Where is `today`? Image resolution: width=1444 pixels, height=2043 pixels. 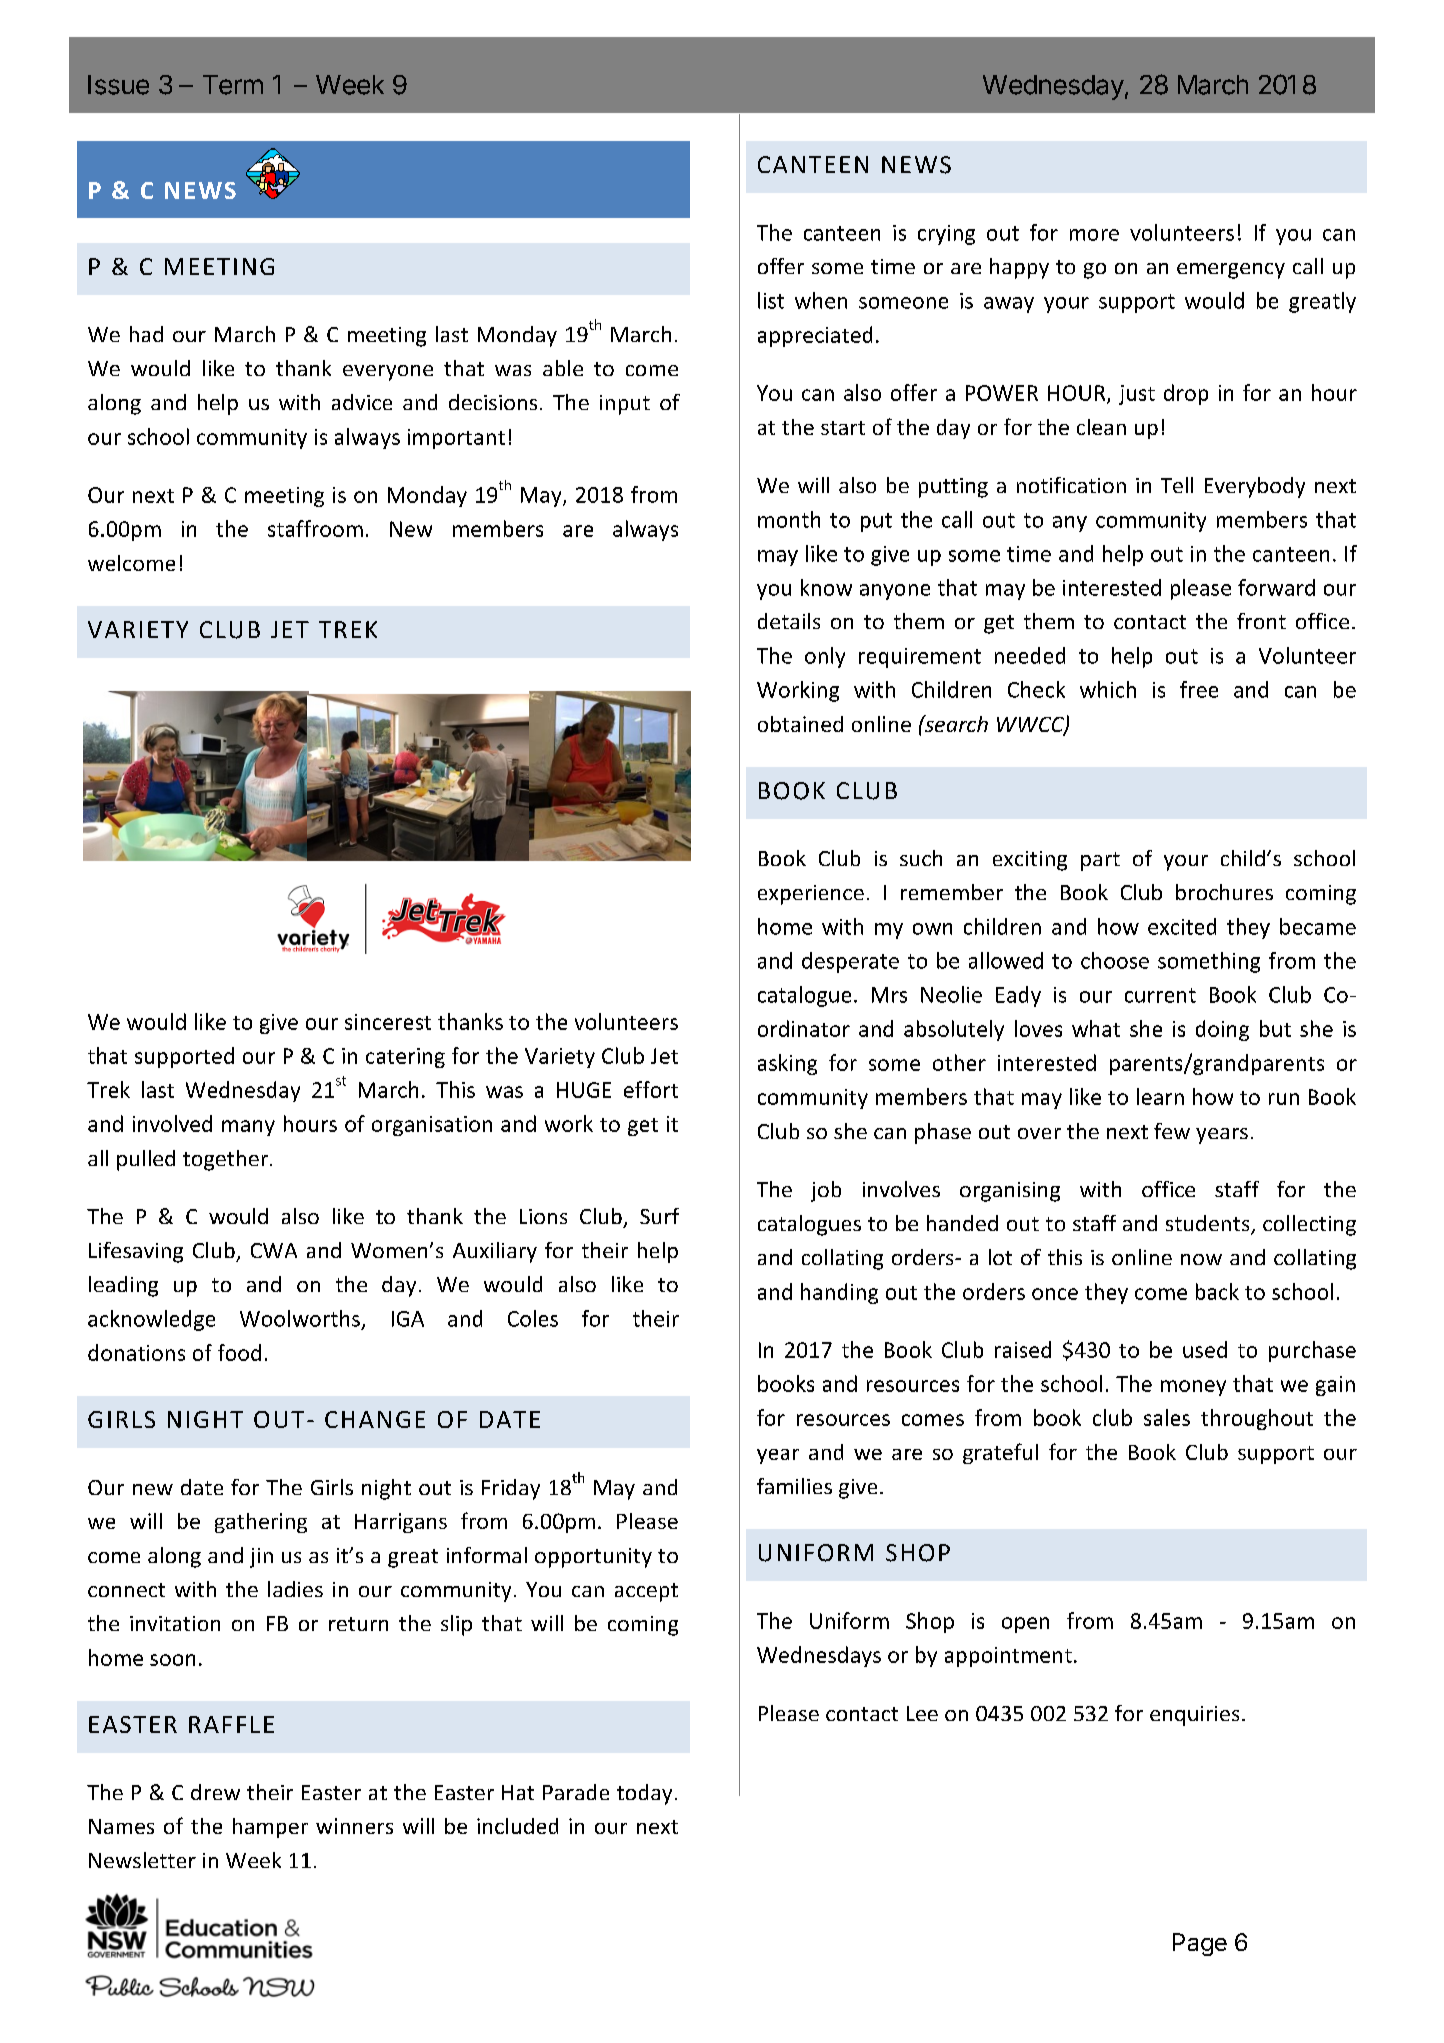
today is located at coordinates (644, 1794).
